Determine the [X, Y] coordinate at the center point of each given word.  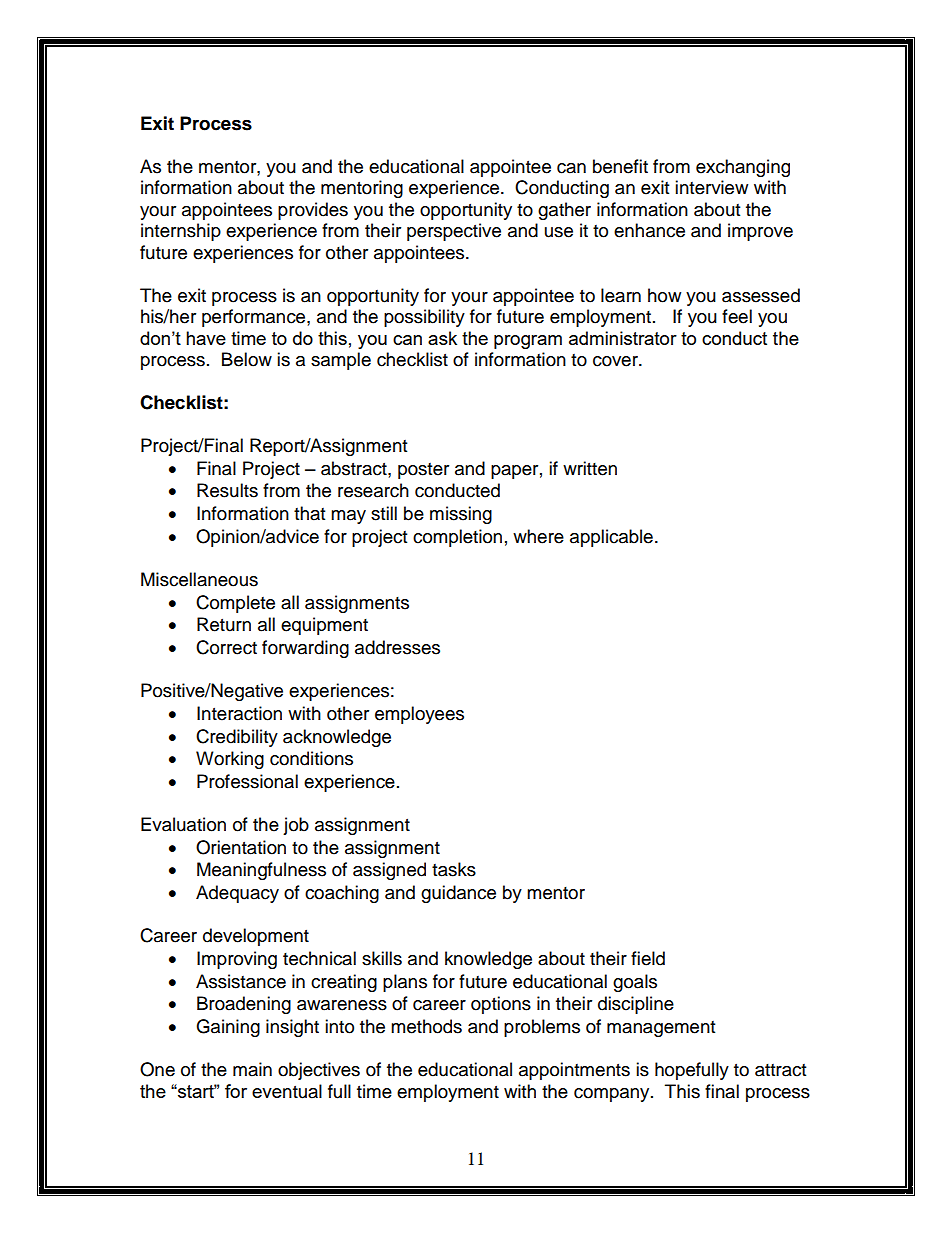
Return [224, 624]
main [252, 1069]
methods [426, 1026]
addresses [397, 647]
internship [181, 232]
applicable [611, 538]
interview [711, 187]
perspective [454, 232]
